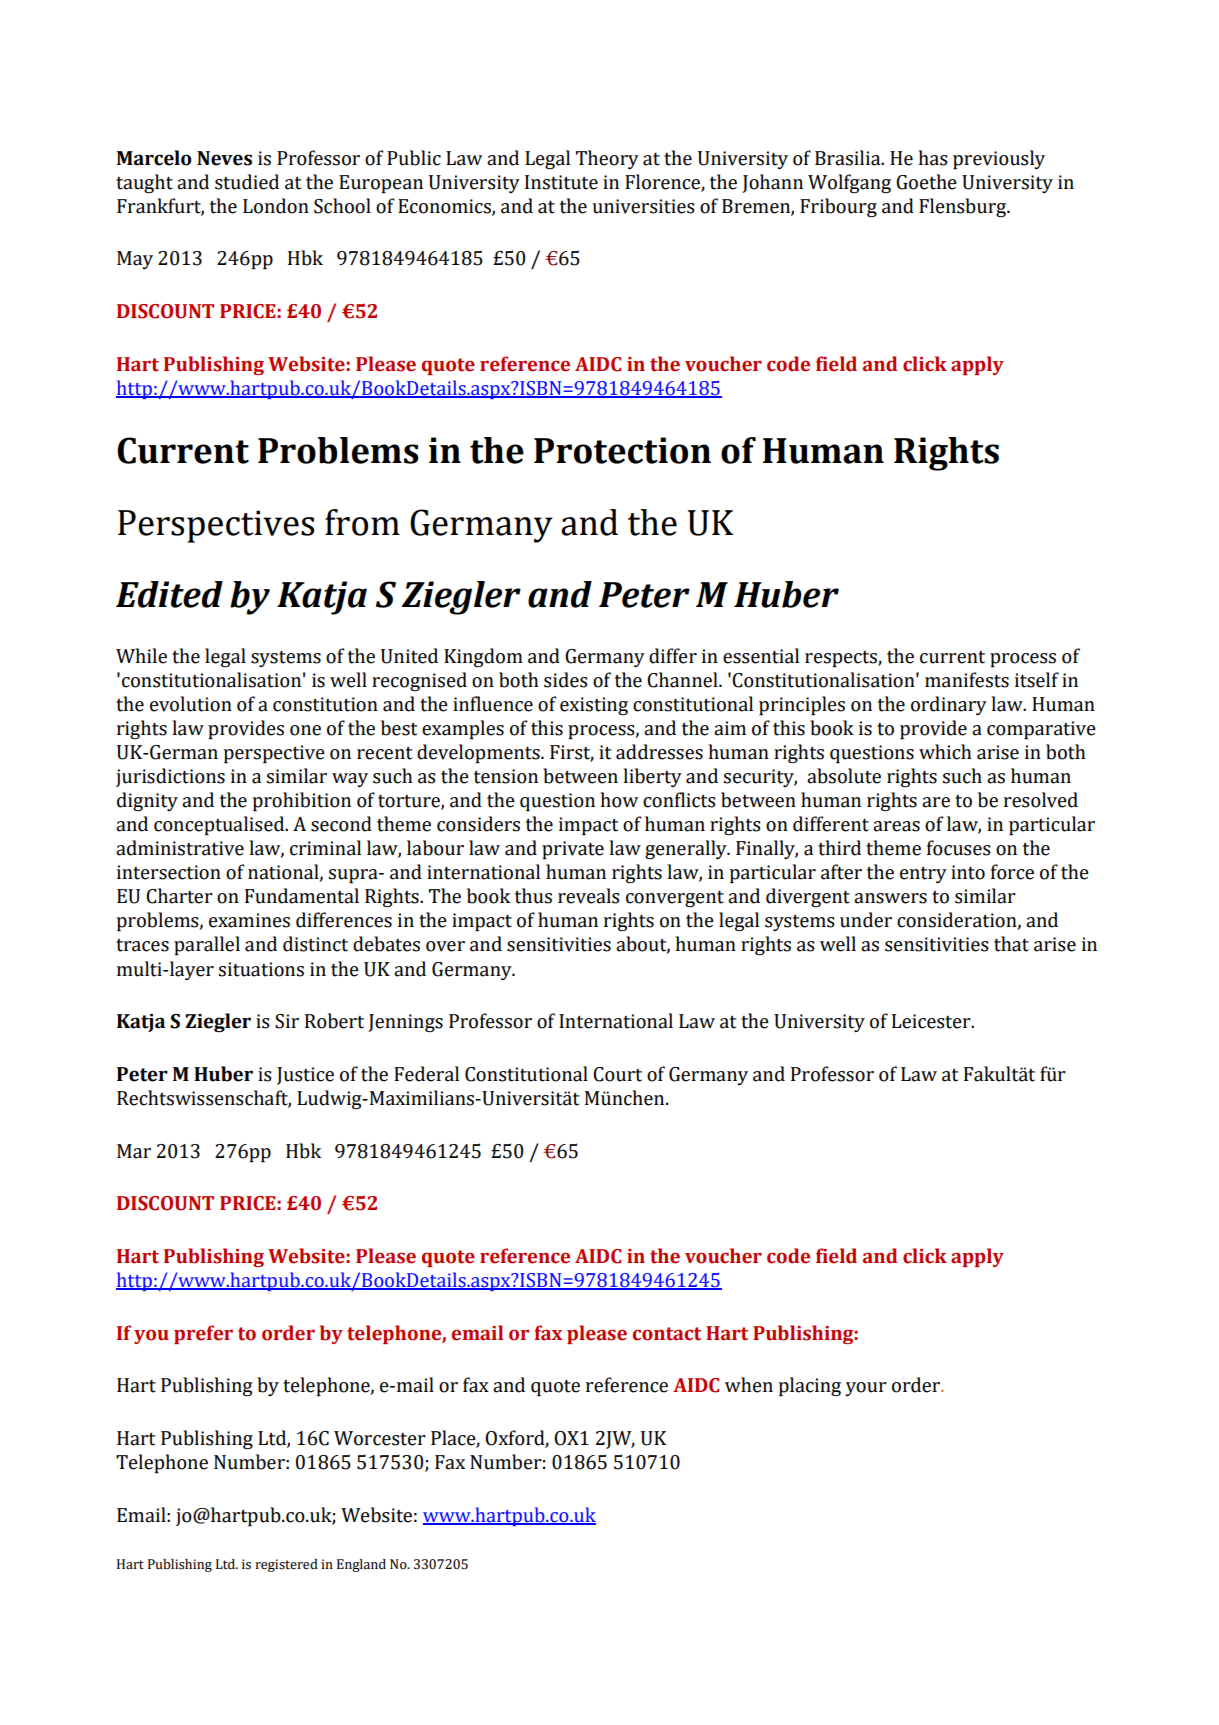  I want to click on Court, so click(617, 1074).
